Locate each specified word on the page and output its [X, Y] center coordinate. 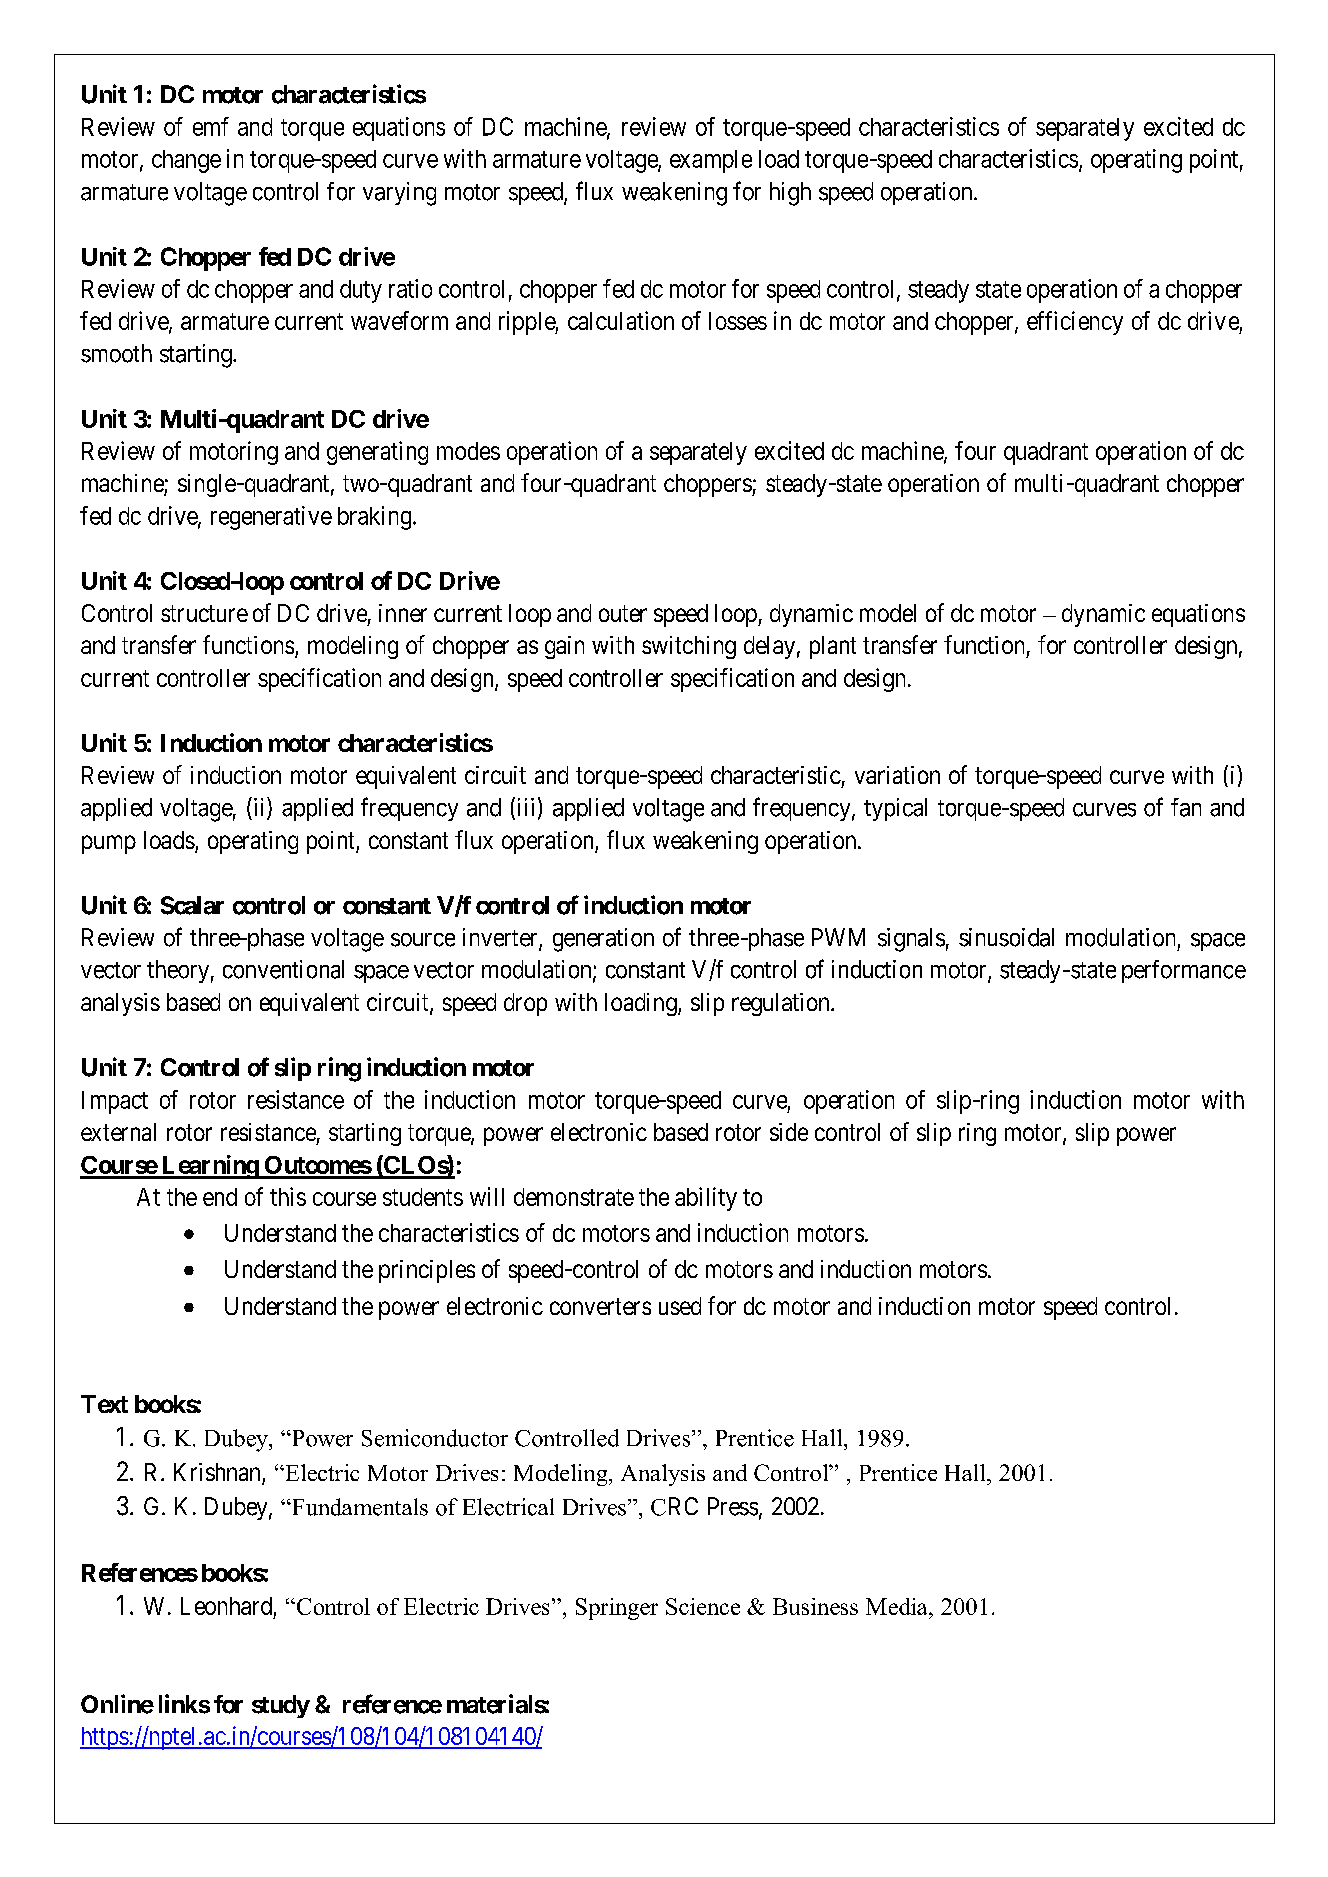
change [186, 161]
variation [897, 775]
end [220, 1197]
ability [706, 1199]
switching [689, 647]
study [281, 1706]
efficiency [1075, 323]
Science [703, 1606]
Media [898, 1606]
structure [204, 613]
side [789, 1132]
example [711, 161]
